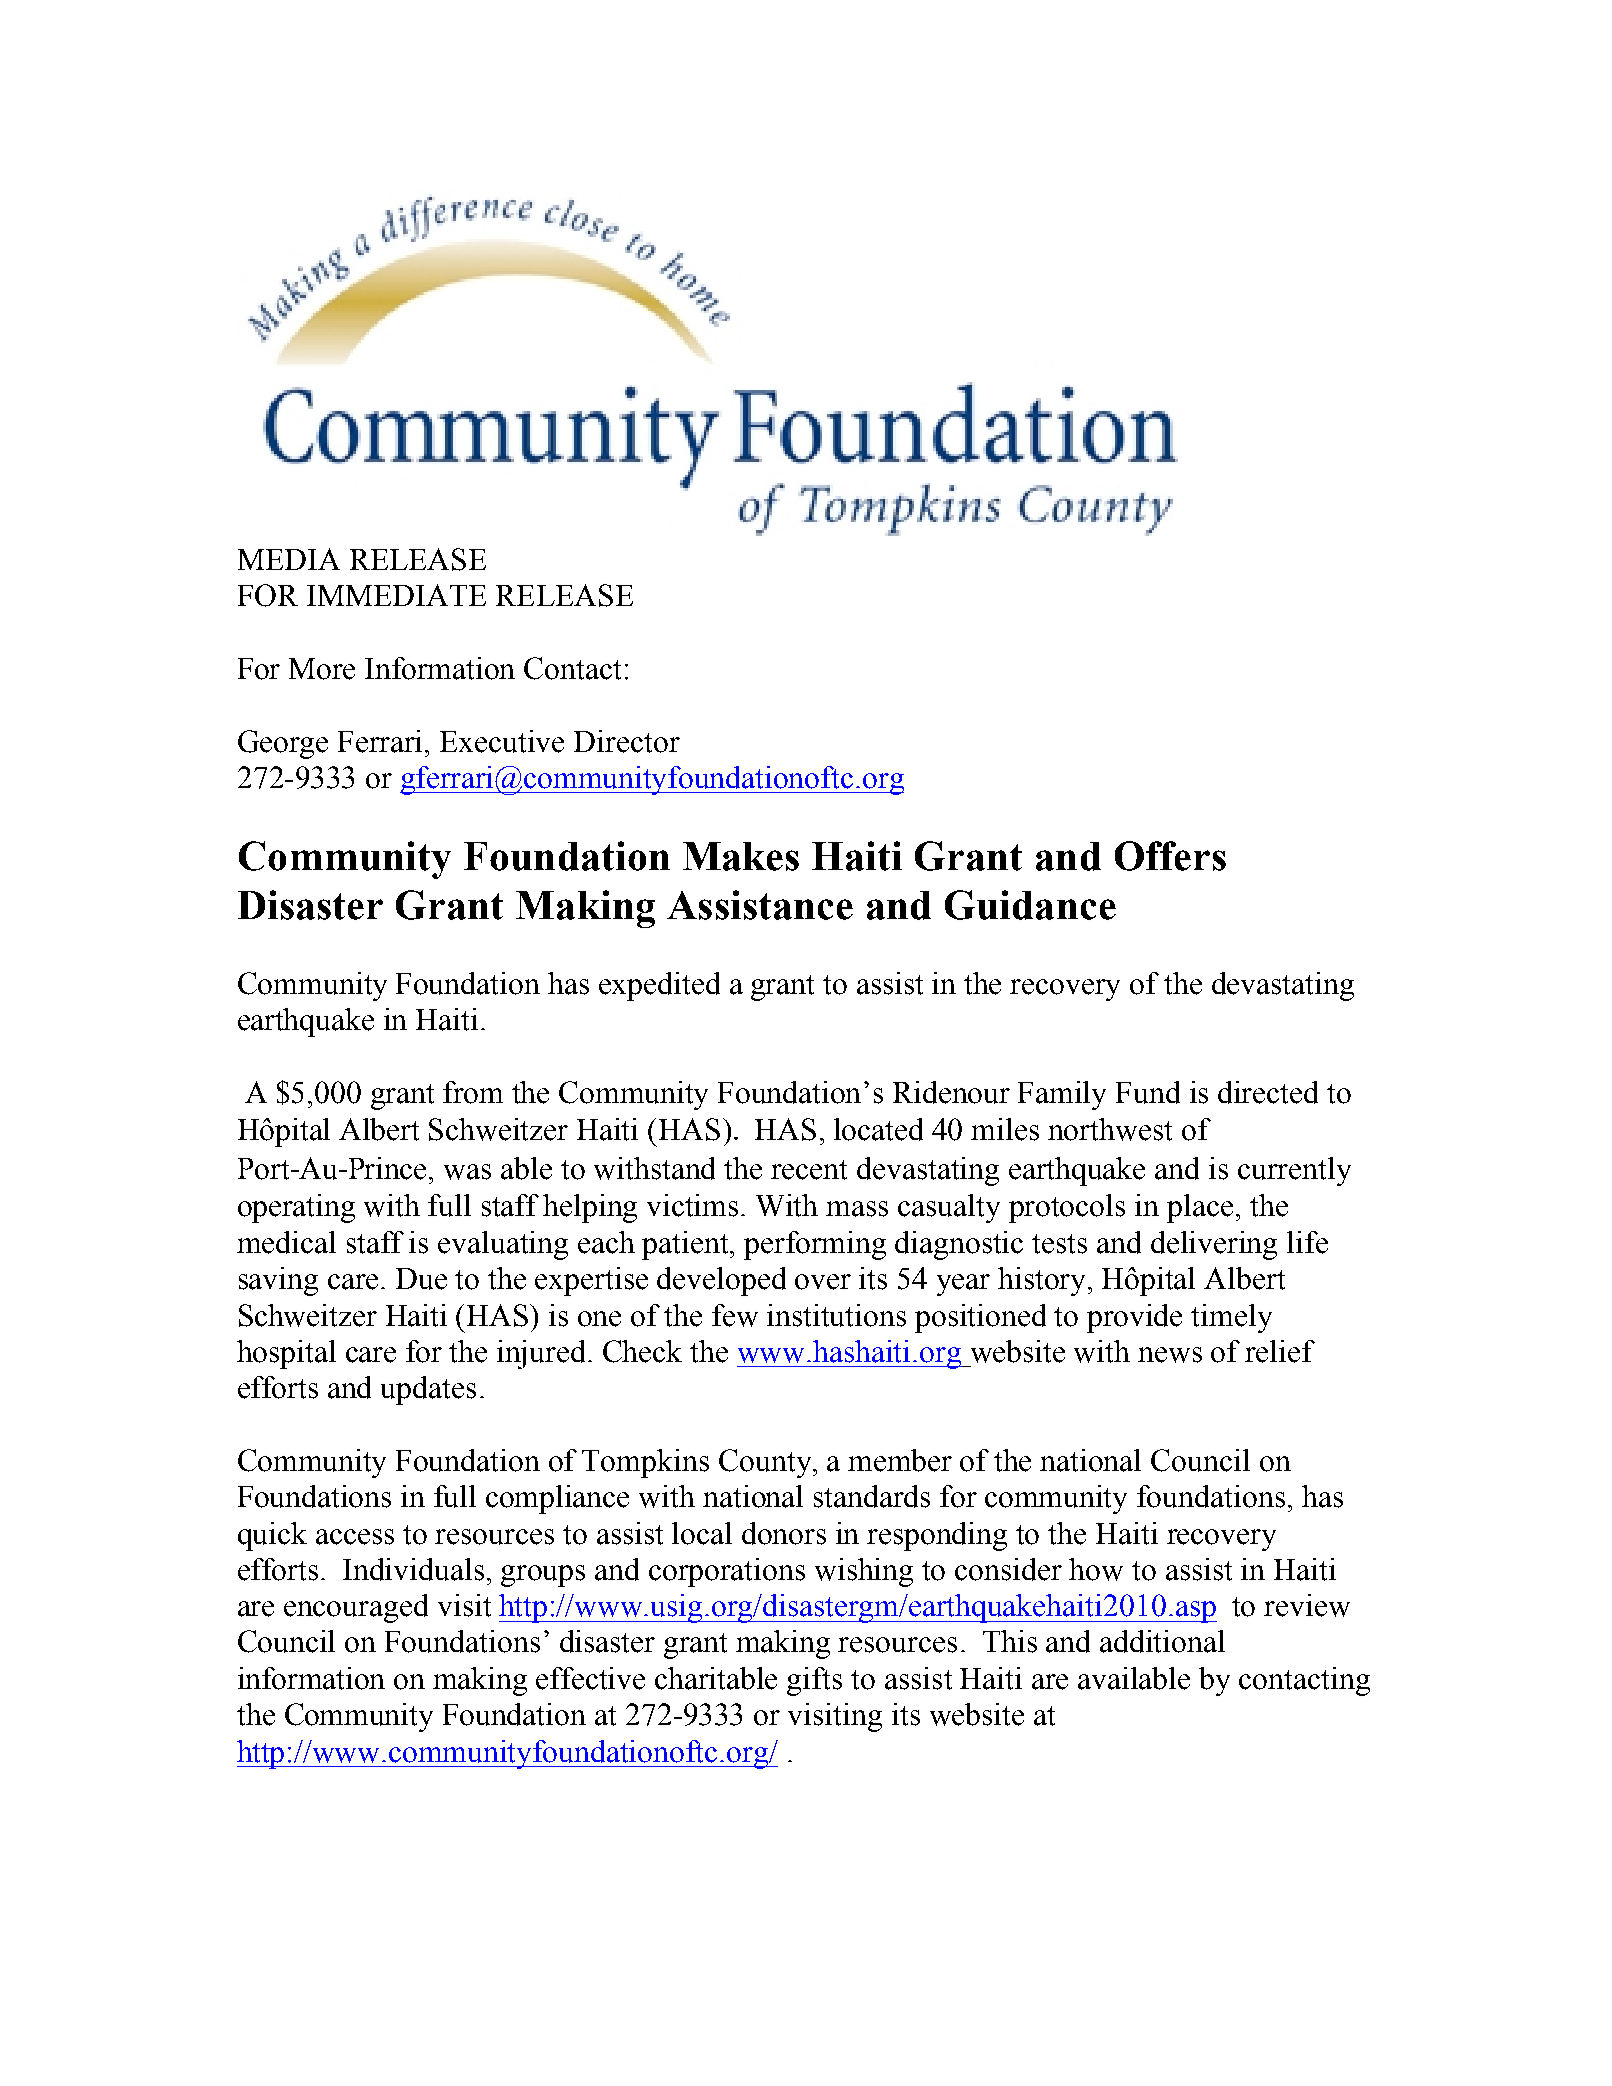  I want to click on Director, so click(627, 741).
